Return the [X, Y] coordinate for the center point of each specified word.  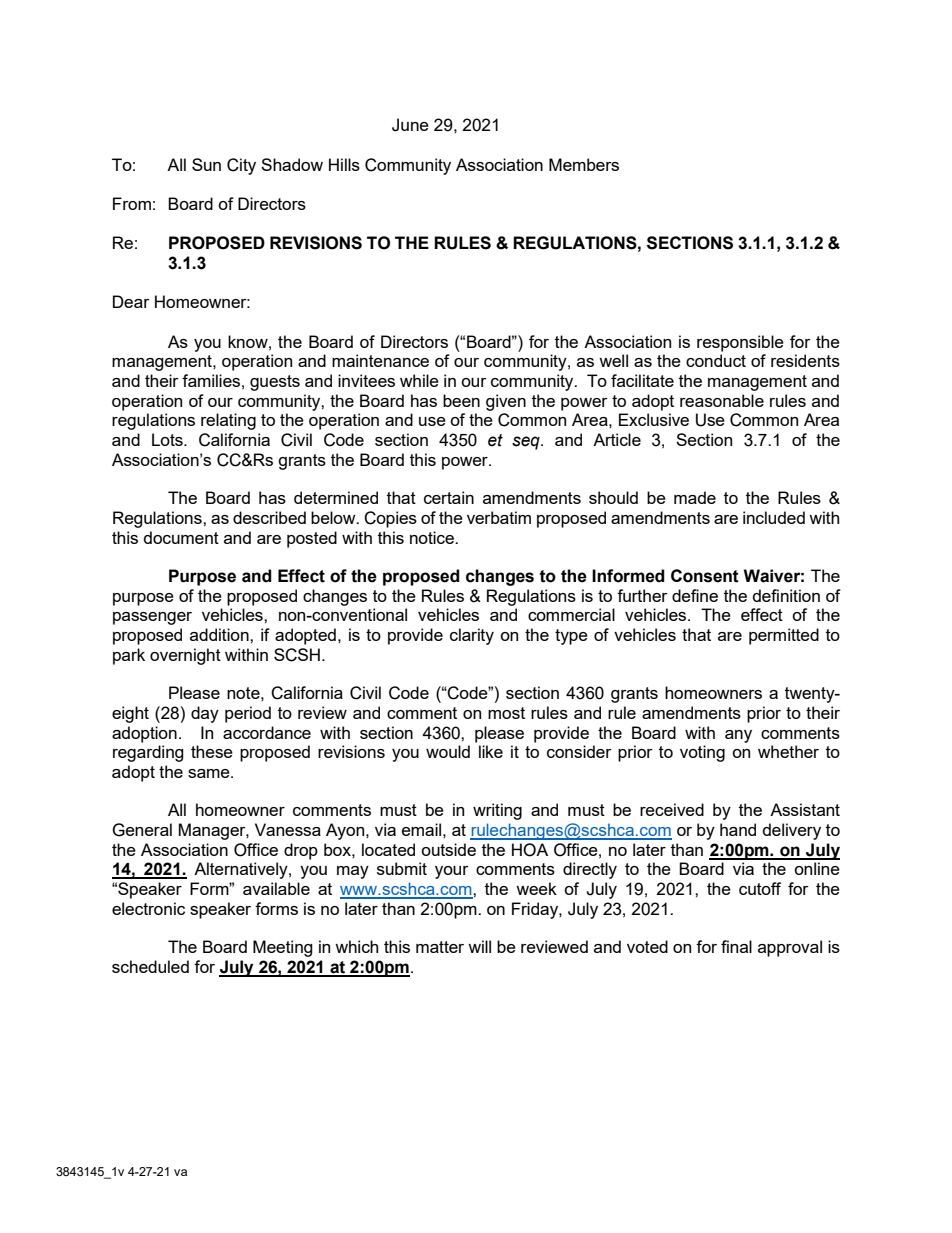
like [491, 751]
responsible [740, 343]
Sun [206, 164]
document [181, 537]
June [410, 125]
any [738, 736]
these [212, 751]
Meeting [283, 948]
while [419, 380]
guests [275, 383]
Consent [705, 576]
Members [584, 164]
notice [433, 537]
